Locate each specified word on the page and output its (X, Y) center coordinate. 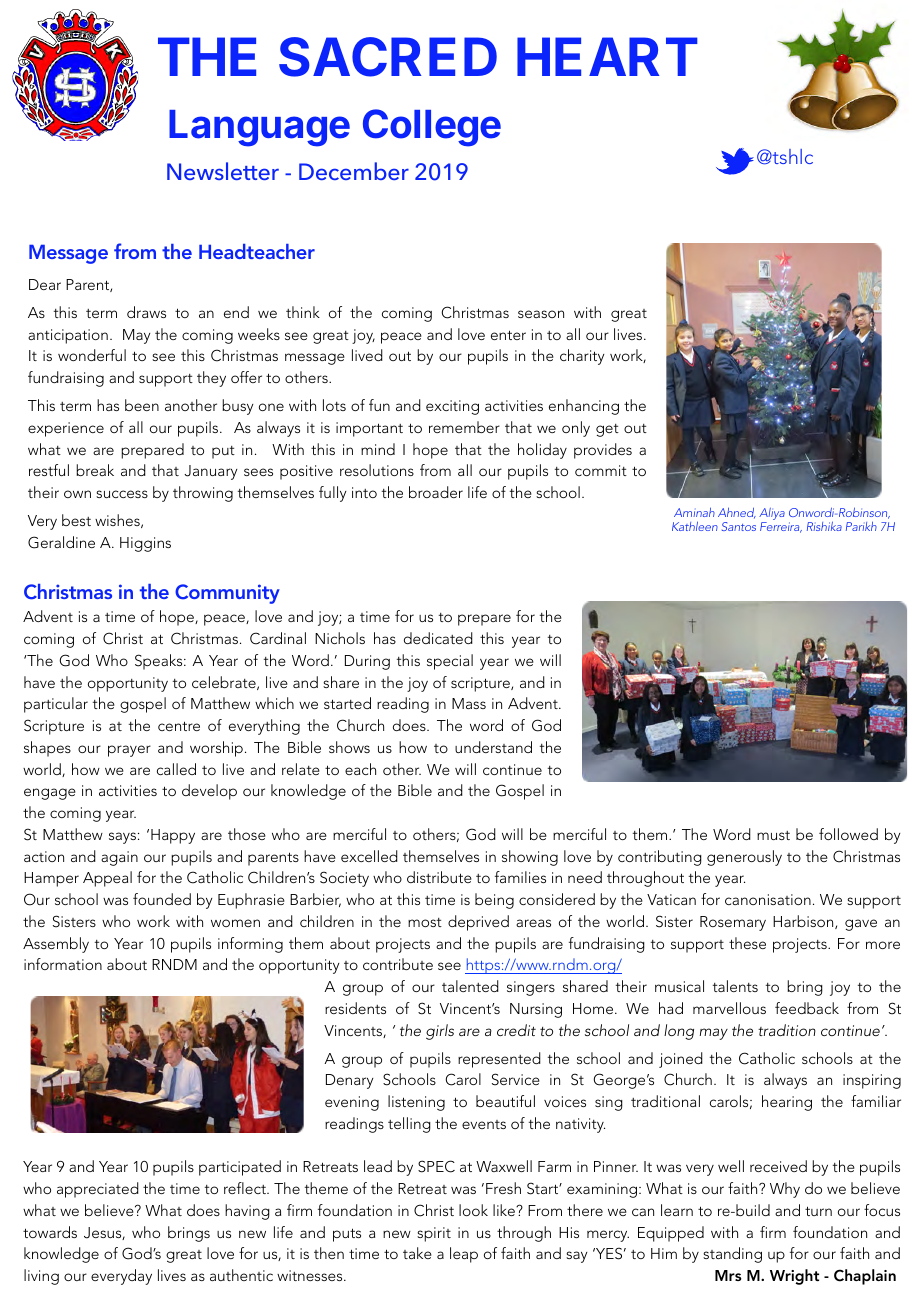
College (432, 128)
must (773, 835)
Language (259, 128)
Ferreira (781, 527)
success (122, 494)
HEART (607, 56)
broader (436, 492)
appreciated (98, 1190)
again (119, 858)
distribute (439, 877)
